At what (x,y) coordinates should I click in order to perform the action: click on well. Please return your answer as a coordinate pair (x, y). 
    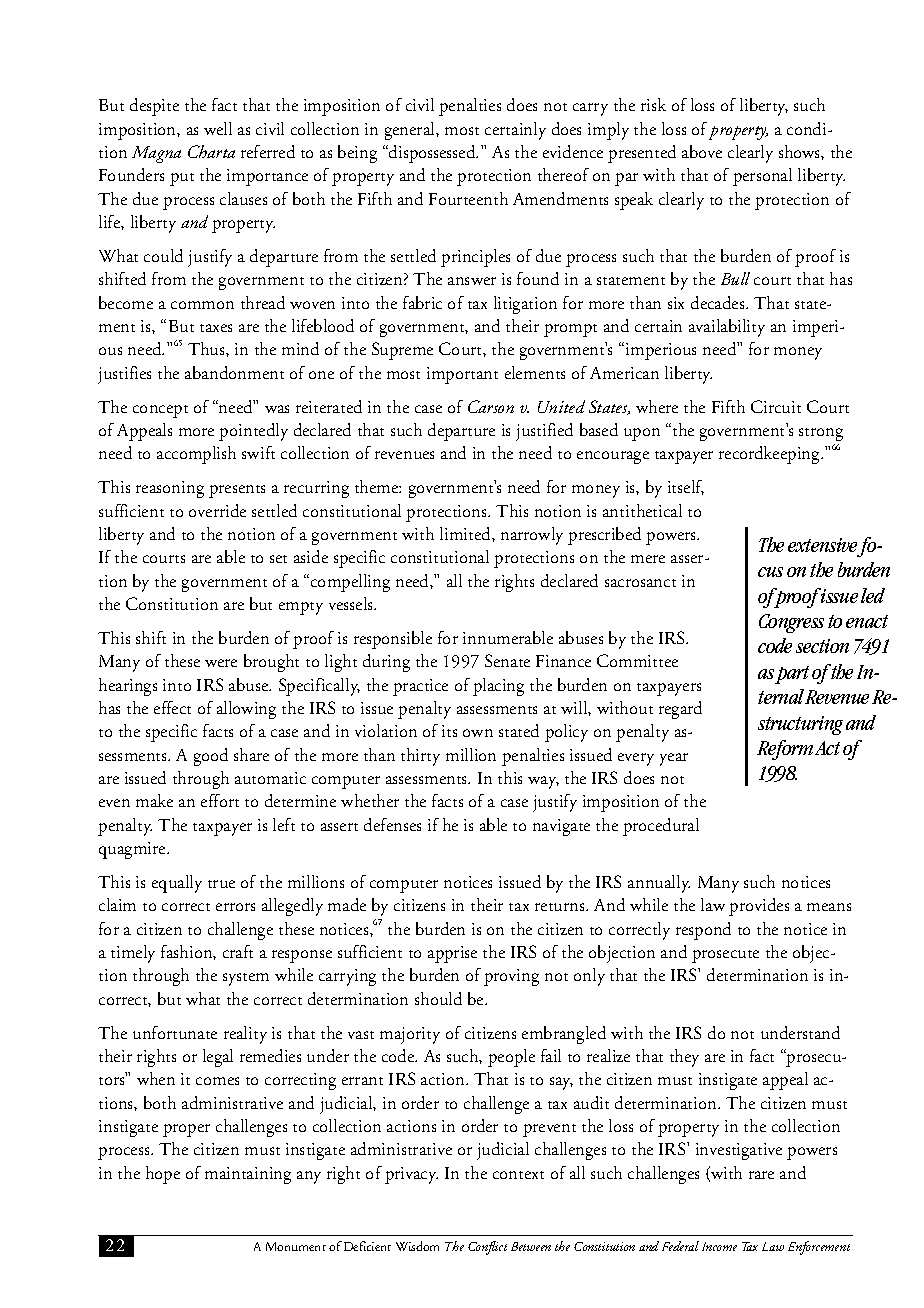
    Looking at the image, I should click on (218, 128).
